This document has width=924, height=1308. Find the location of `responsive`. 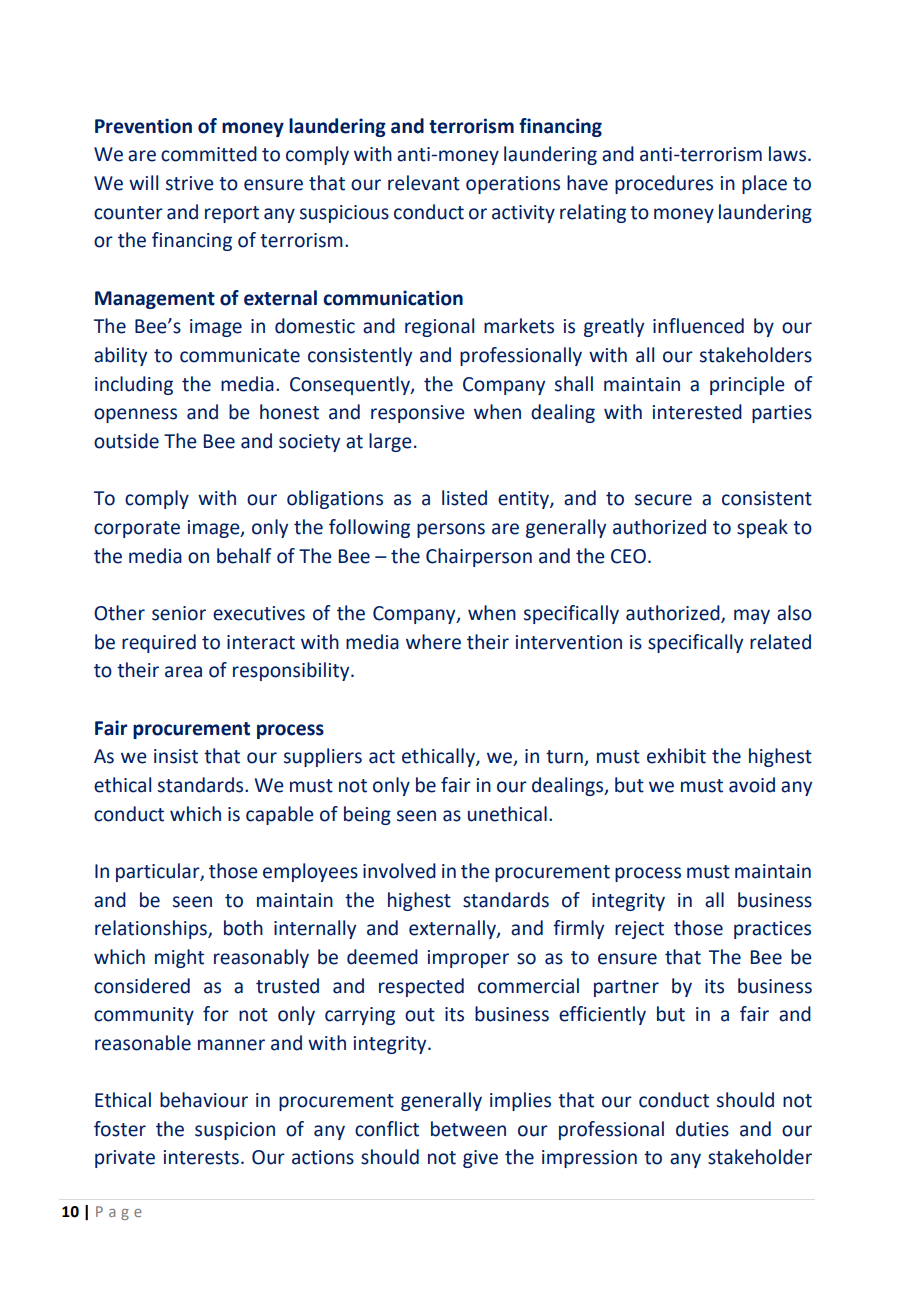

responsive is located at coordinates (418, 414).
